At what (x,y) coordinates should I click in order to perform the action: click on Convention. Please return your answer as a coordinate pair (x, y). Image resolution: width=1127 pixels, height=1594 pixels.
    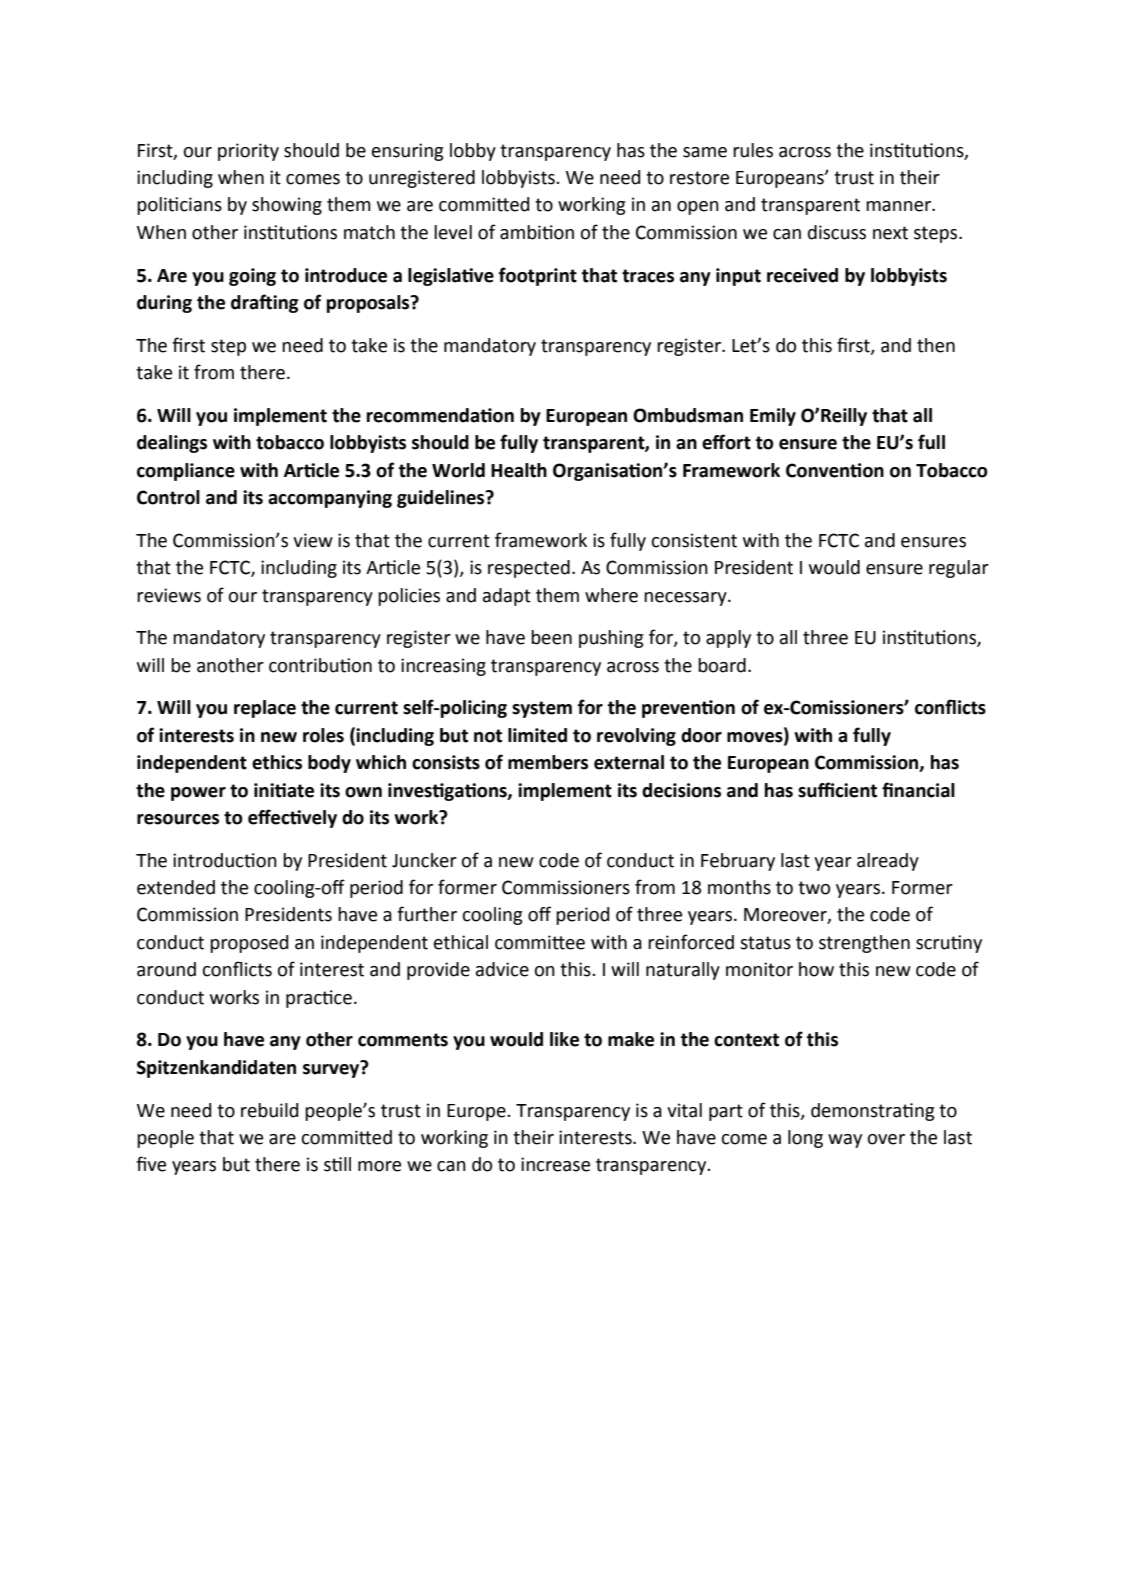
    Looking at the image, I should click on (835, 470).
